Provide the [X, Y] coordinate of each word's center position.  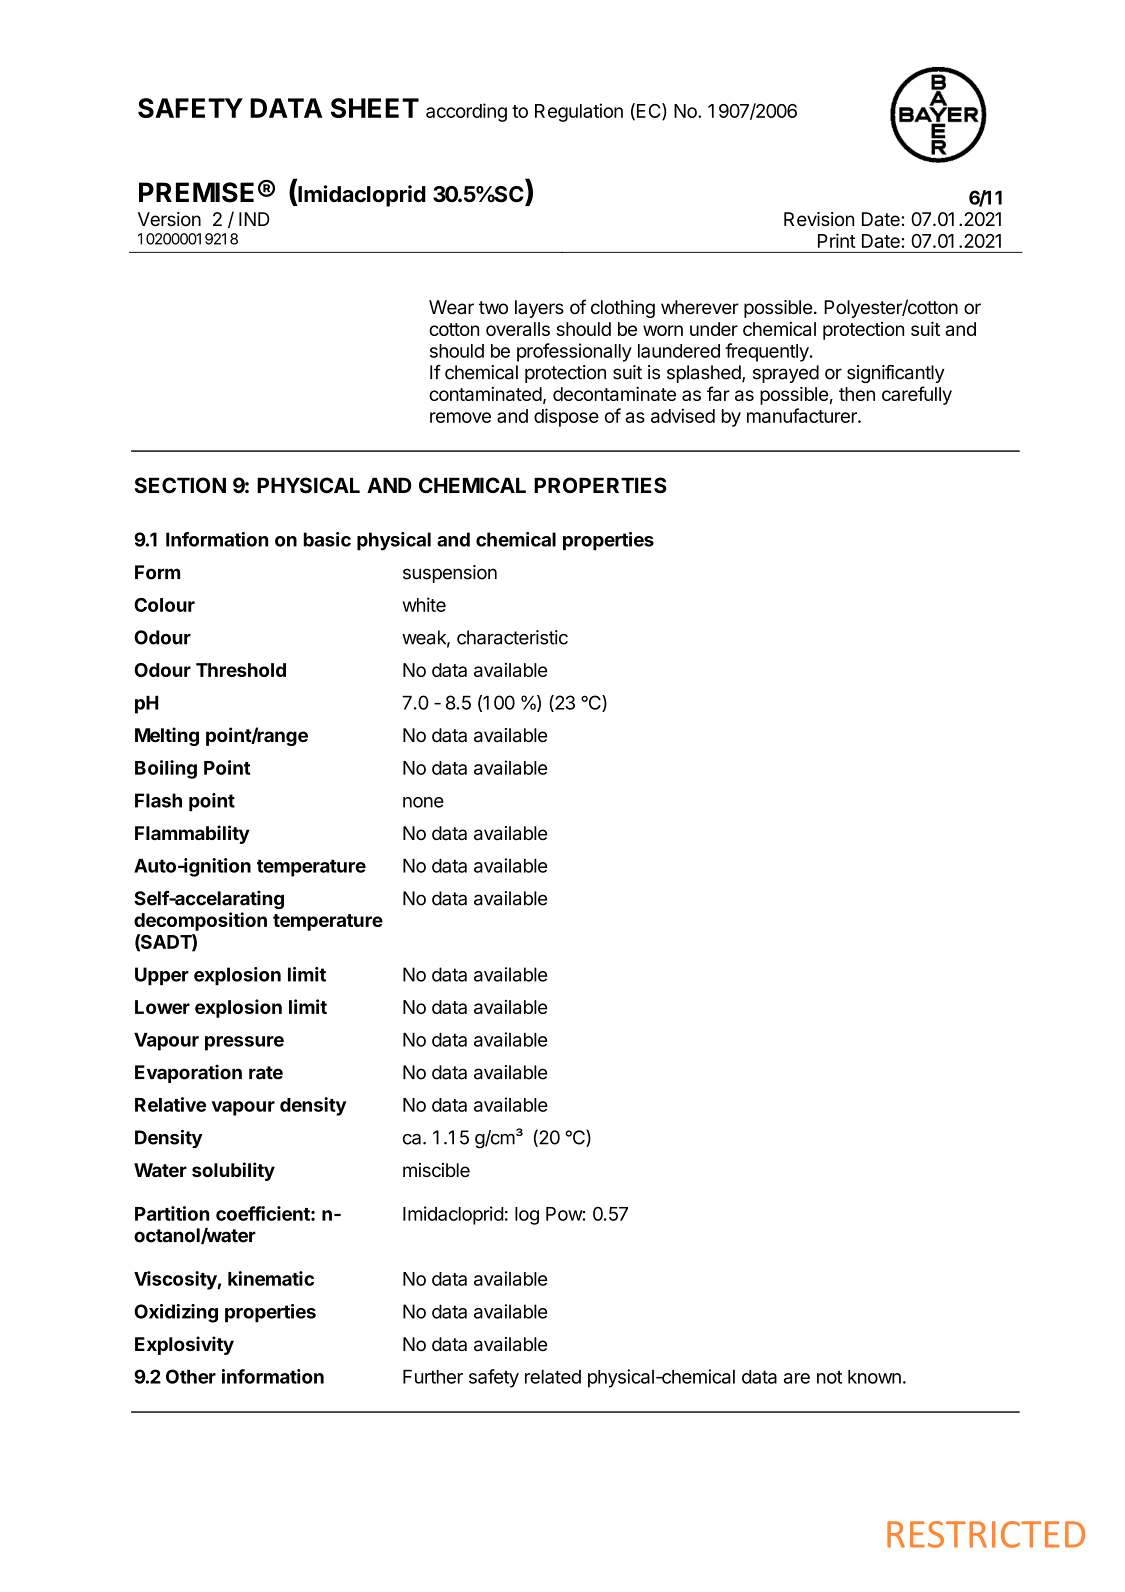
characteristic [512, 637]
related [553, 1376]
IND [254, 219]
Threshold [241, 670]
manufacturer [803, 415]
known [874, 1376]
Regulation [579, 112]
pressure [244, 1043]
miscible [436, 1170]
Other [191, 1376]
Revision [819, 219]
